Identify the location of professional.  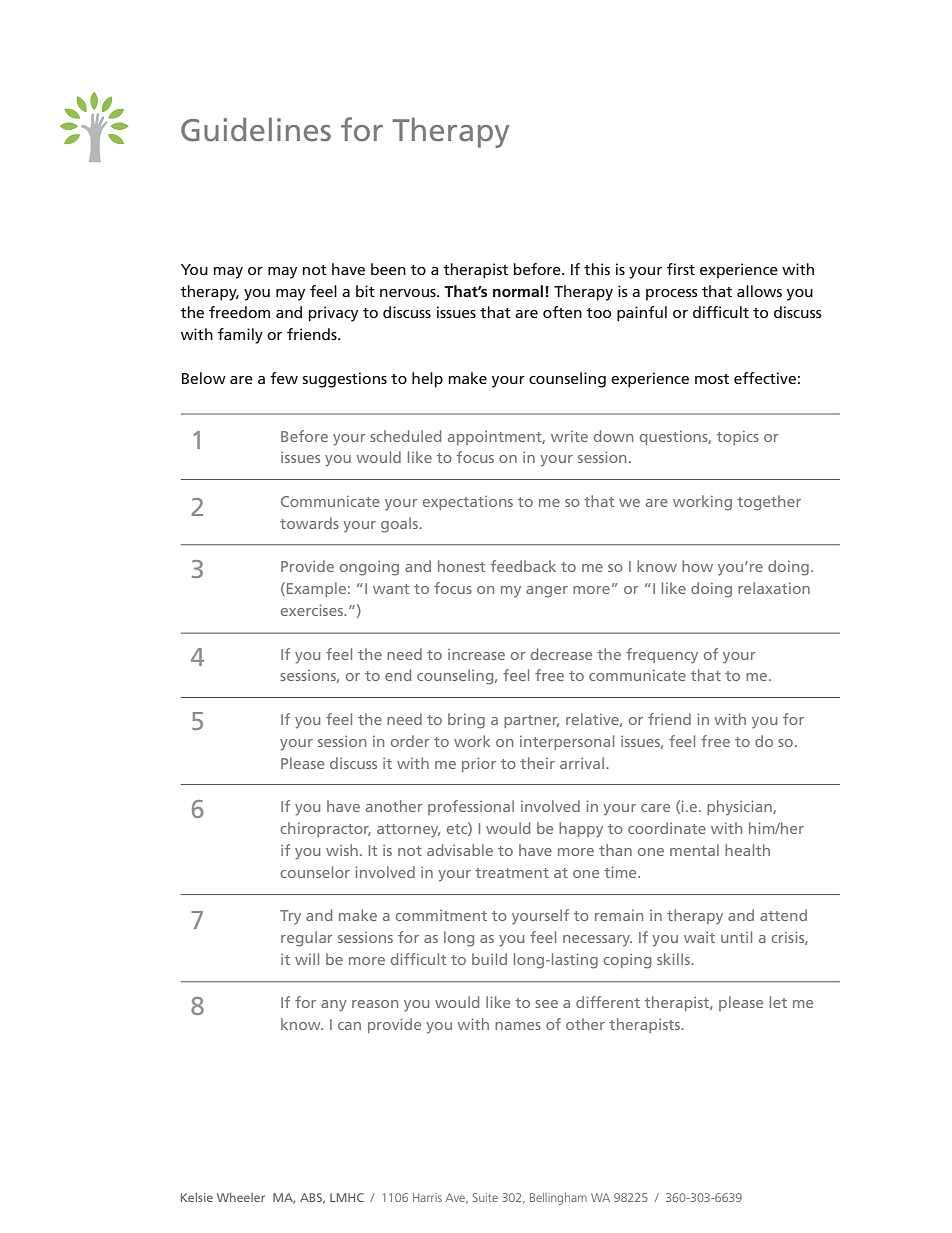
(471, 807).
